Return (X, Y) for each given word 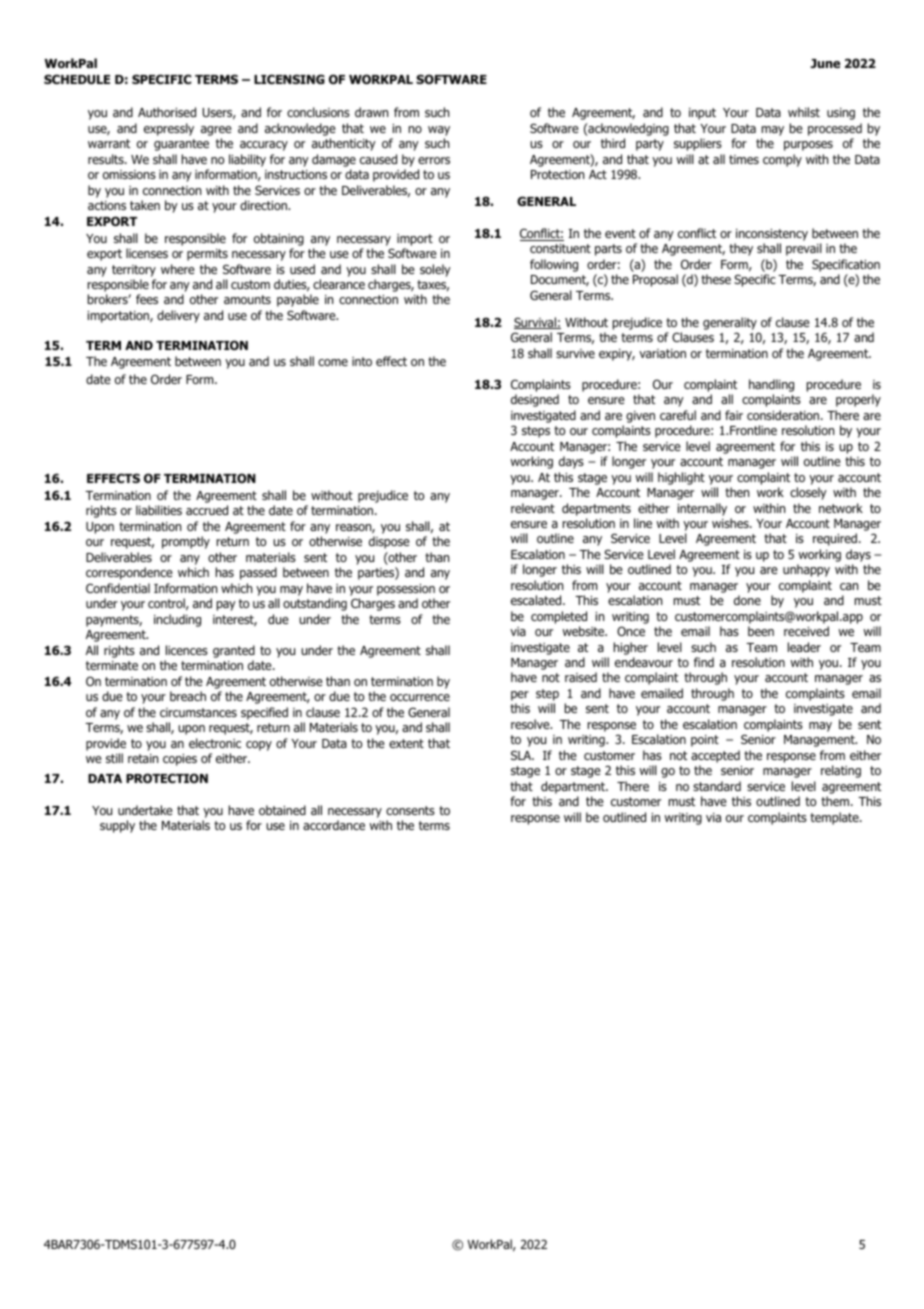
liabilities (159, 510)
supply (117, 826)
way (439, 131)
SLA (522, 755)
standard (717, 786)
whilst (804, 112)
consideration (784, 415)
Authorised (167, 112)
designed (535, 400)
